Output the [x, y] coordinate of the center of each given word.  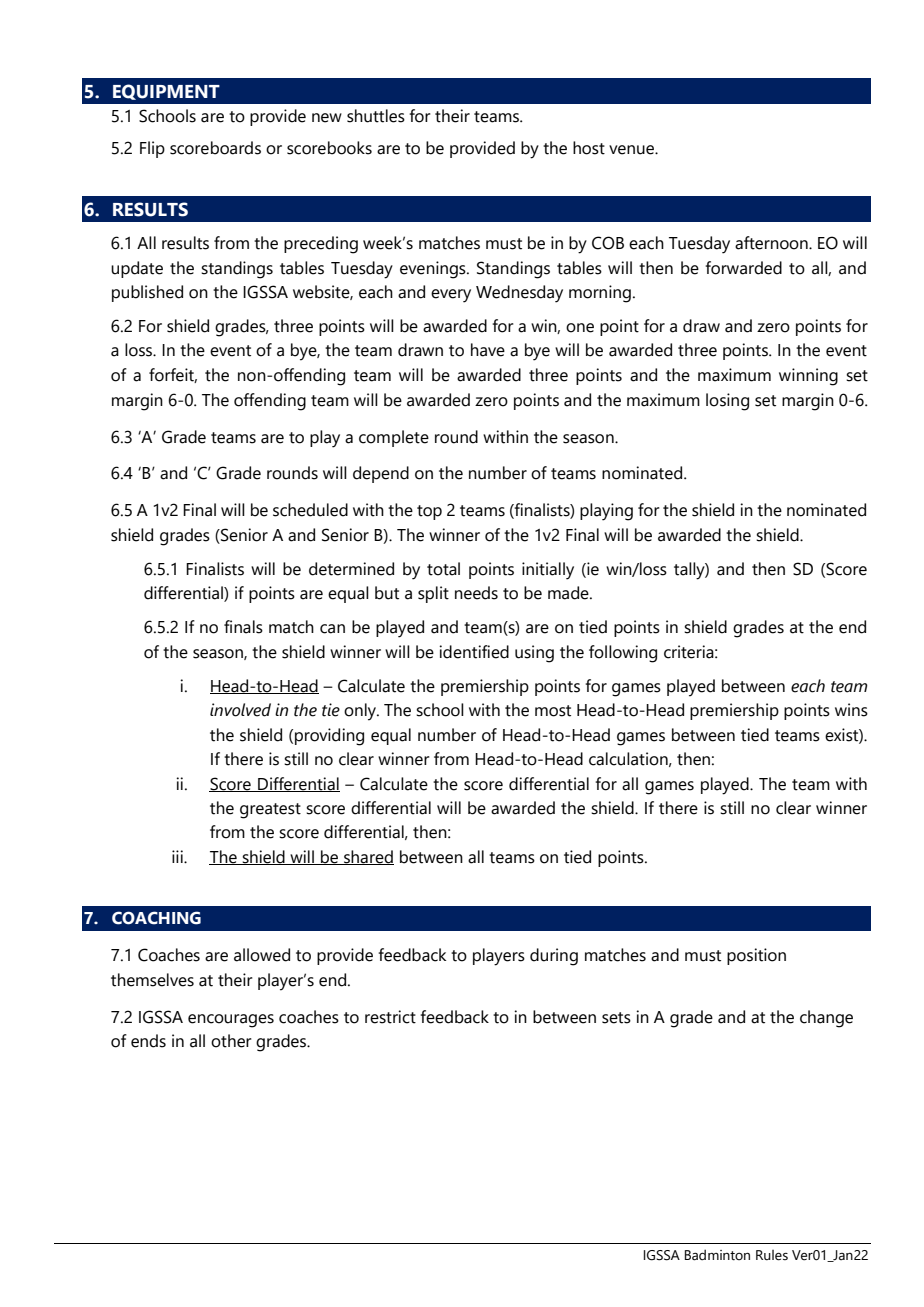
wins [851, 710]
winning [808, 377]
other [231, 1041]
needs [476, 593]
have [488, 350]
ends [148, 1041]
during [554, 957]
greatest [270, 811]
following [623, 654]
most [553, 711]
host [589, 148]
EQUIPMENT [166, 92]
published [147, 293]
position [756, 956]
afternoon [772, 243]
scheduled [310, 510]
